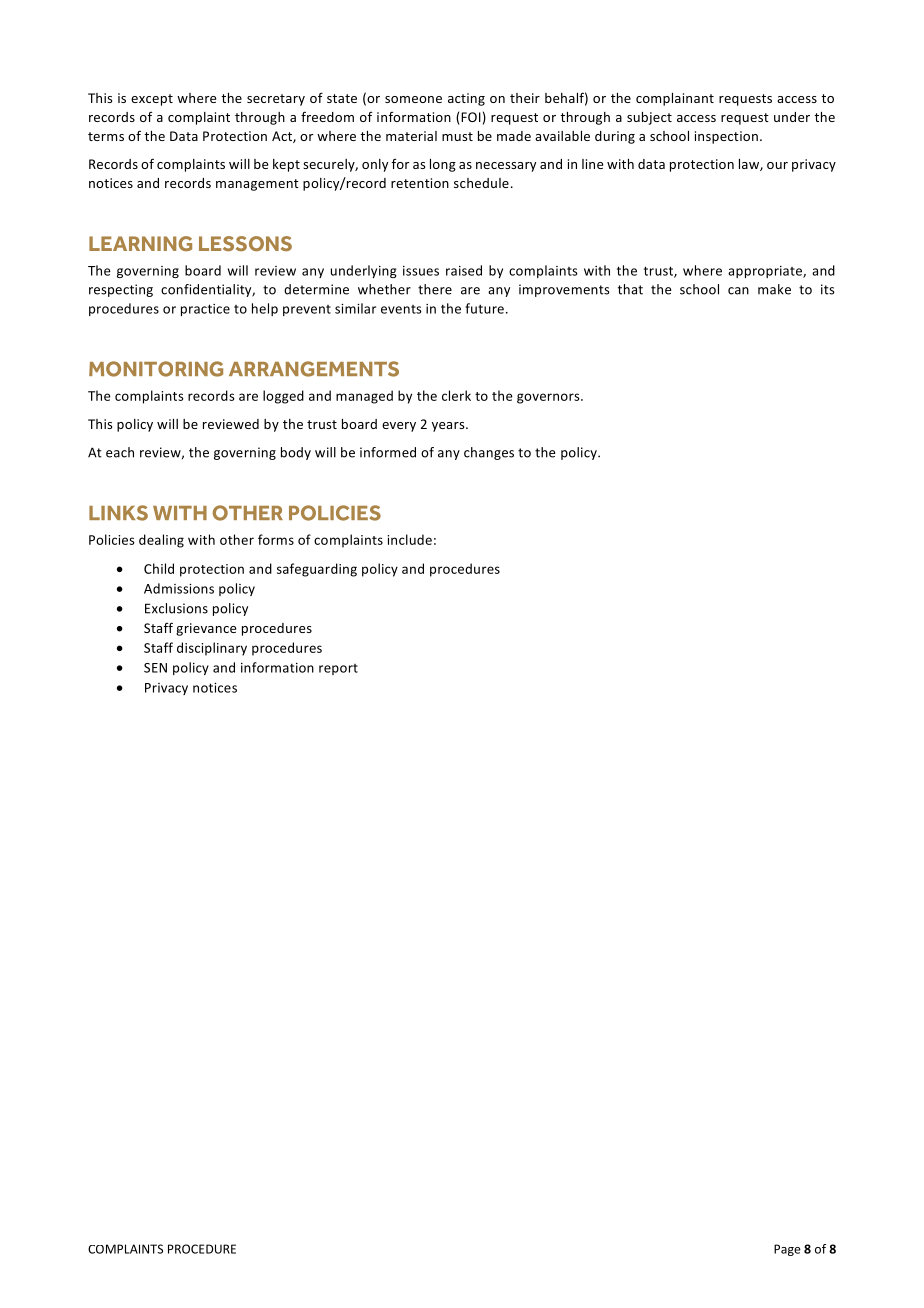  I want to click on grievance, so click(206, 629).
